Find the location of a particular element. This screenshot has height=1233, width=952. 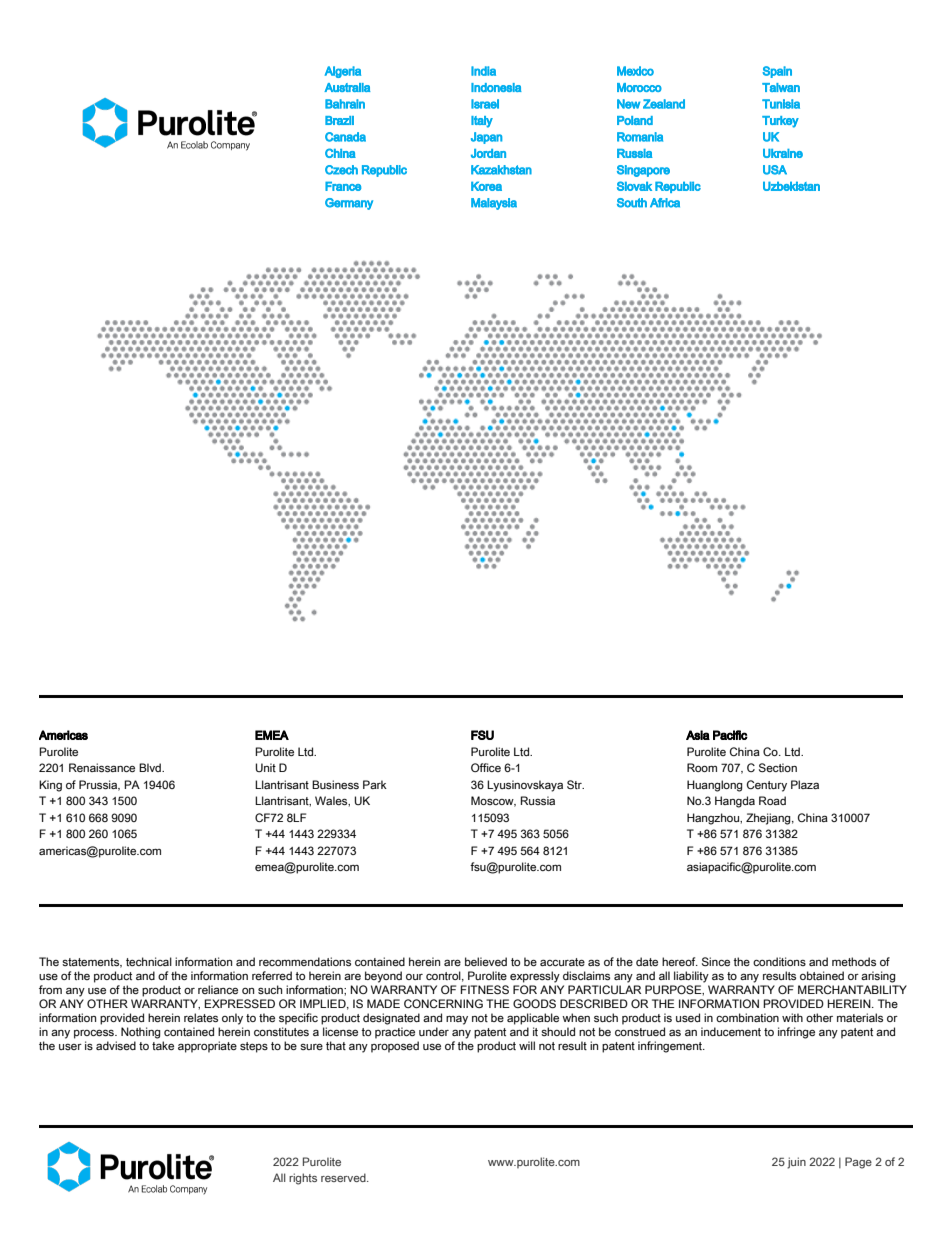

conditions is located at coordinates (779, 961).
